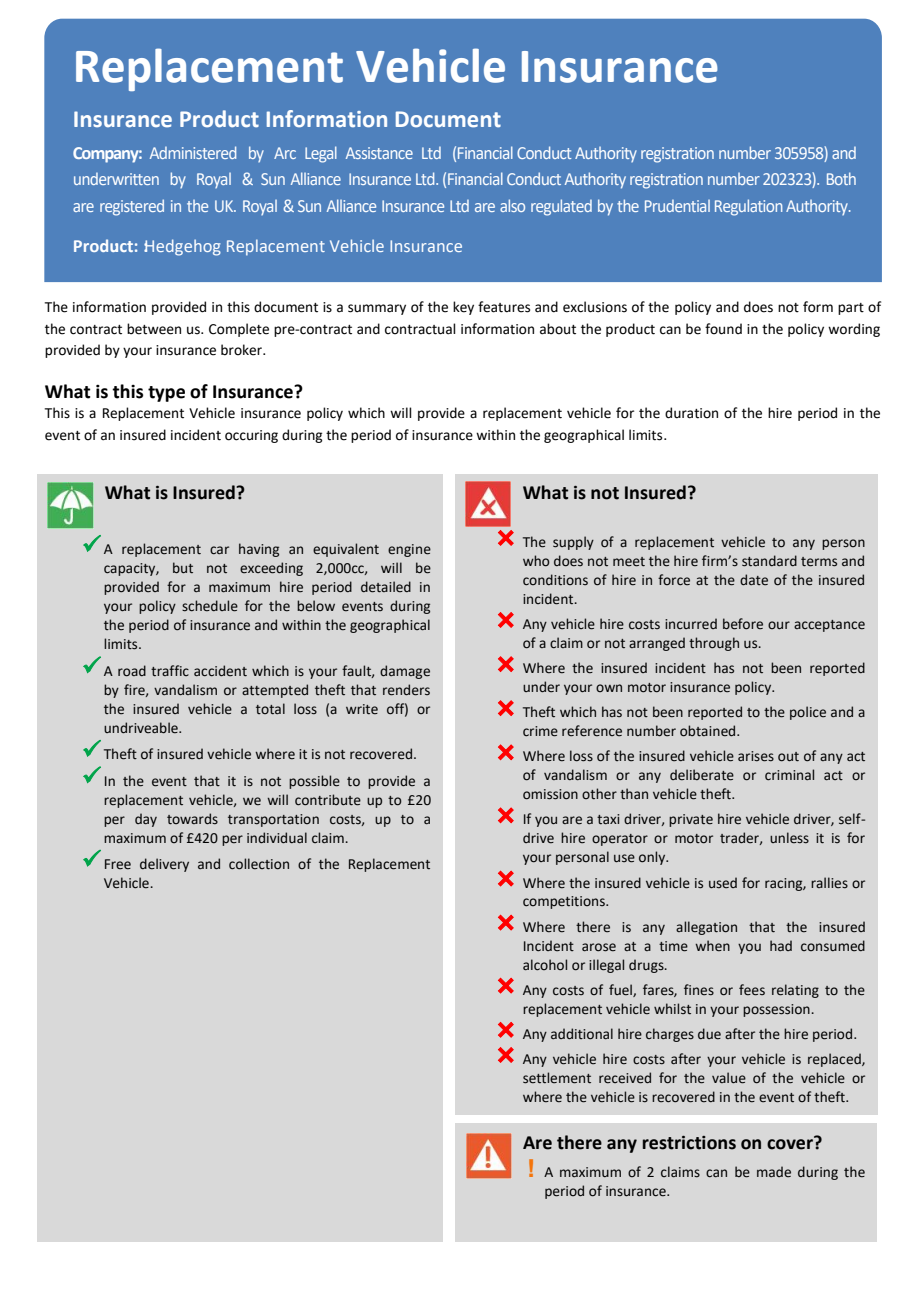  I want to click on Administered, so click(193, 152).
